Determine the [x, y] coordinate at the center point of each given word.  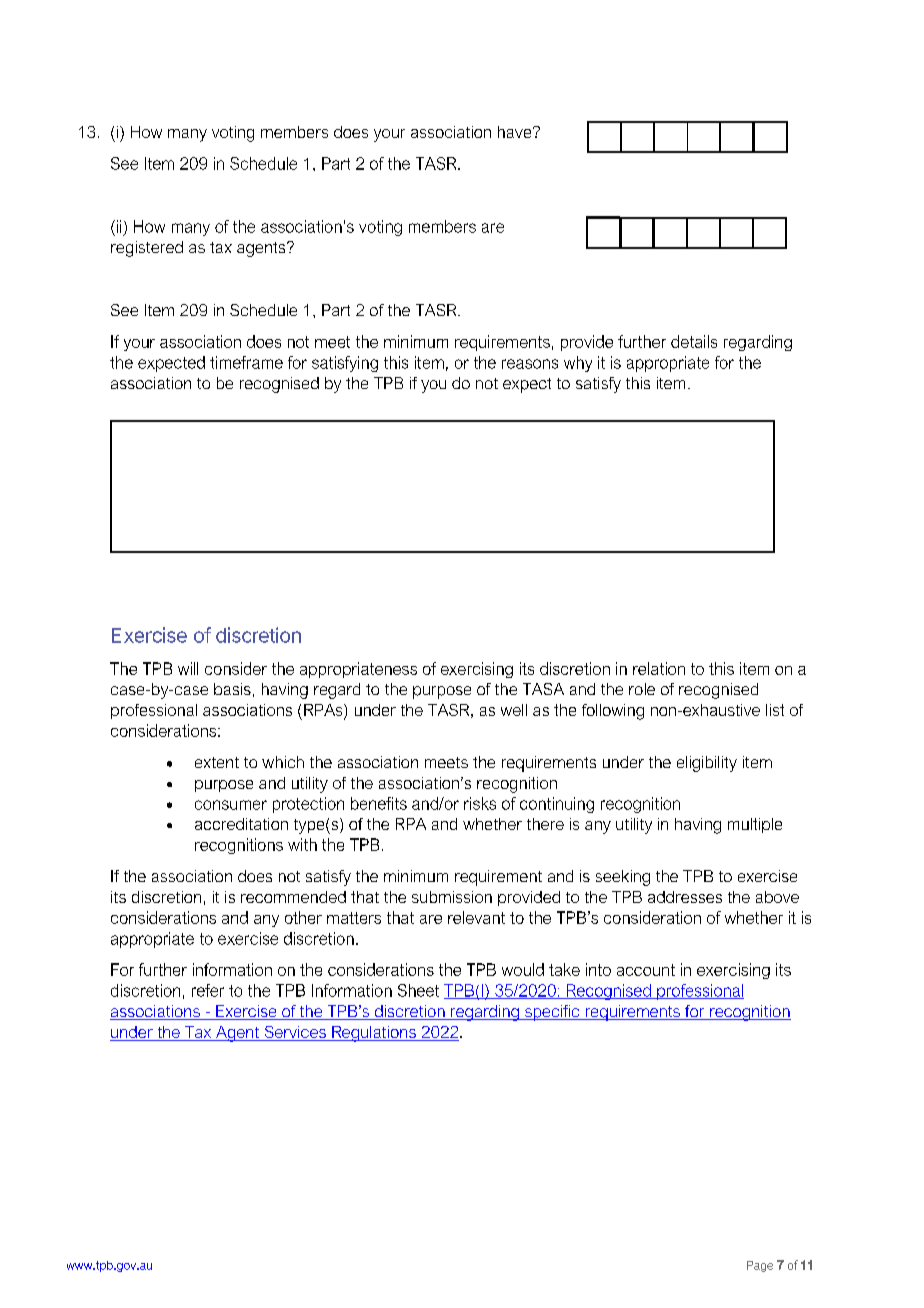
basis [232, 689]
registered [147, 249]
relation [659, 668]
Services [295, 1033]
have [516, 132]
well [514, 710]
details [694, 341]
